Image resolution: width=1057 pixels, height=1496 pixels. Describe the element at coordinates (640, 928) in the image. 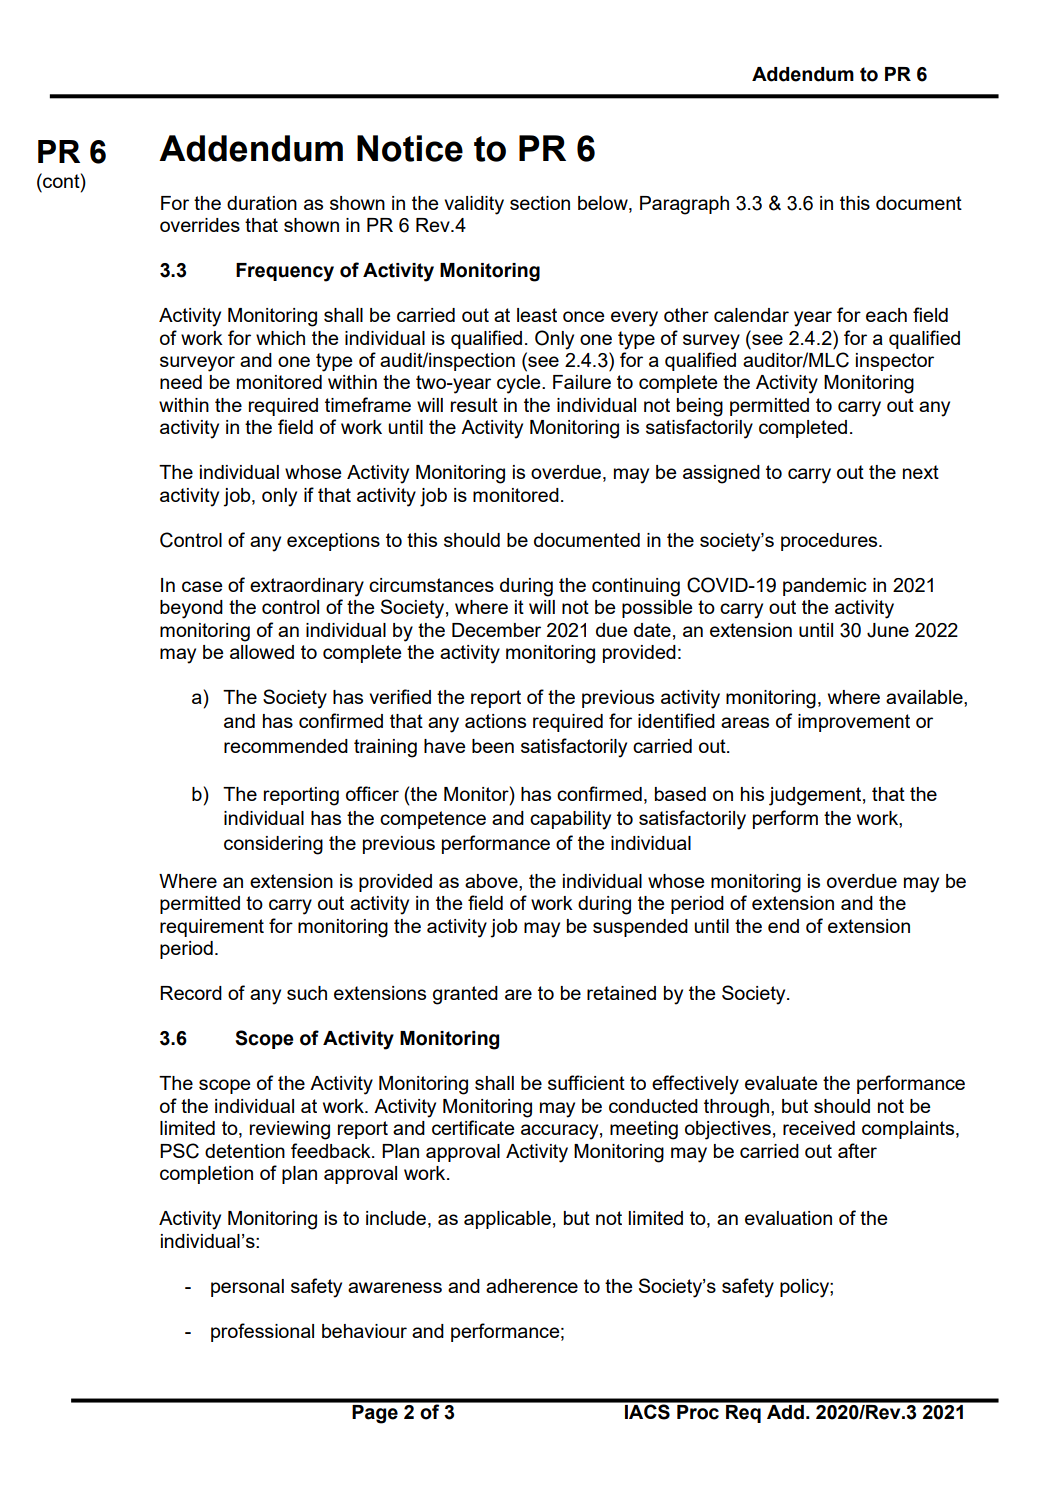

I see `suspended` at that location.
